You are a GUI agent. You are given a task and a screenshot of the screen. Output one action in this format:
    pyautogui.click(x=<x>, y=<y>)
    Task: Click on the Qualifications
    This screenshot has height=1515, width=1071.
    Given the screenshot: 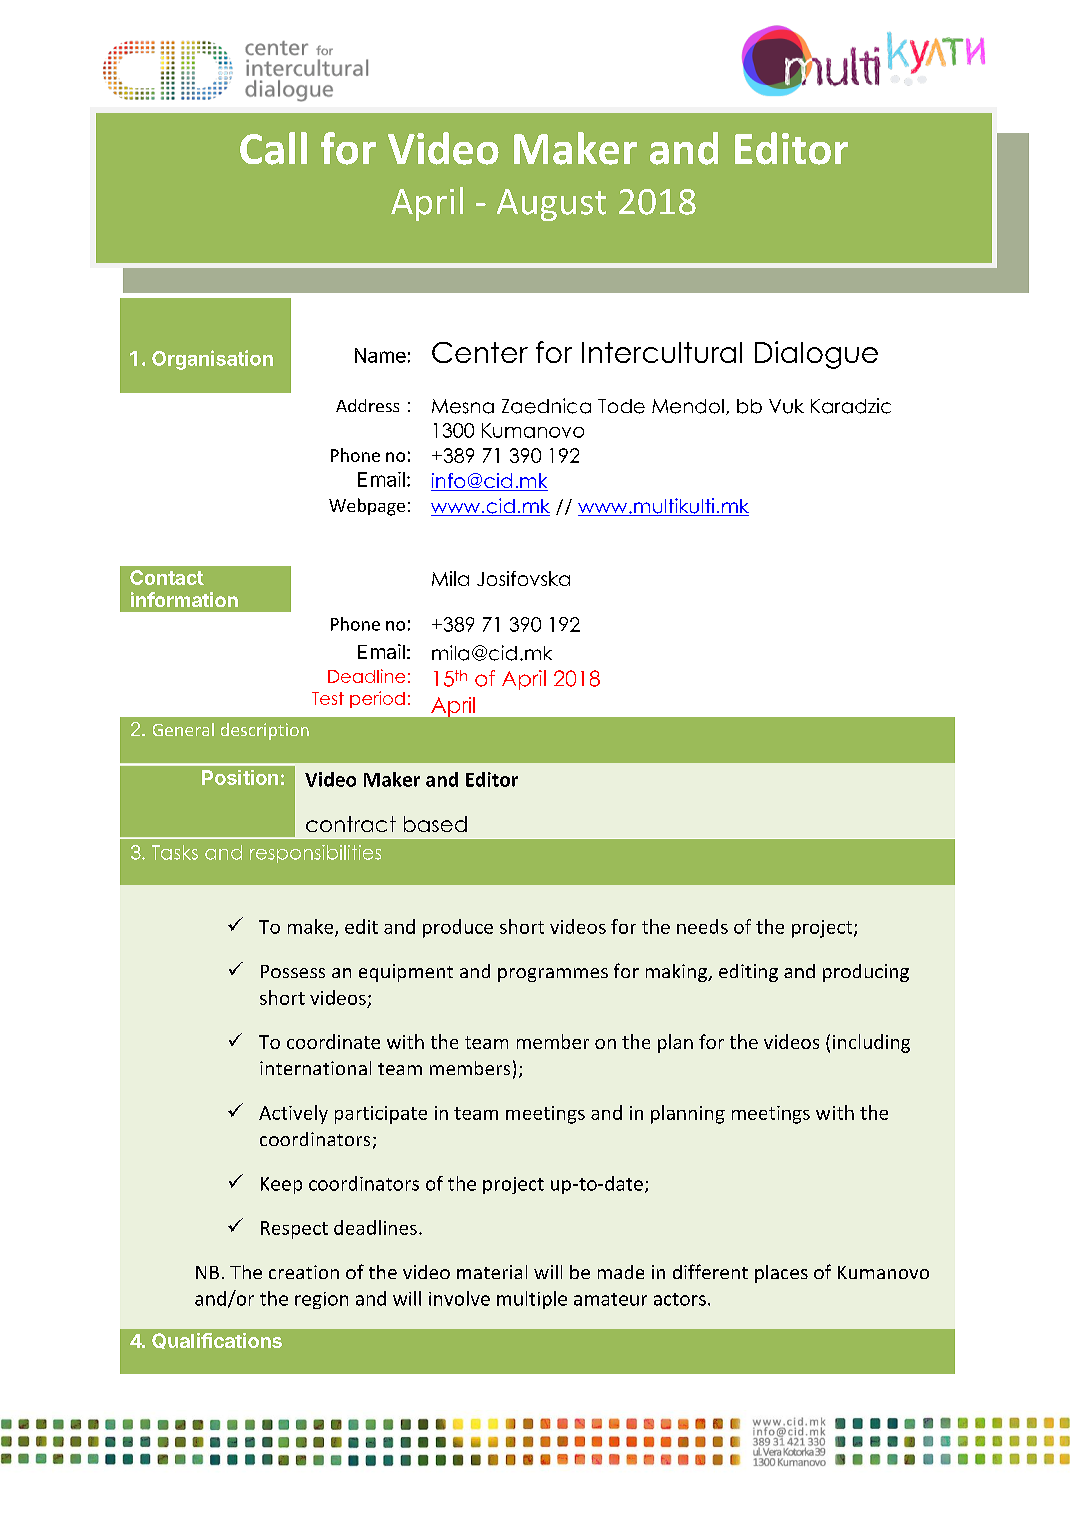 What is the action you would take?
    pyautogui.click(x=217, y=1341)
